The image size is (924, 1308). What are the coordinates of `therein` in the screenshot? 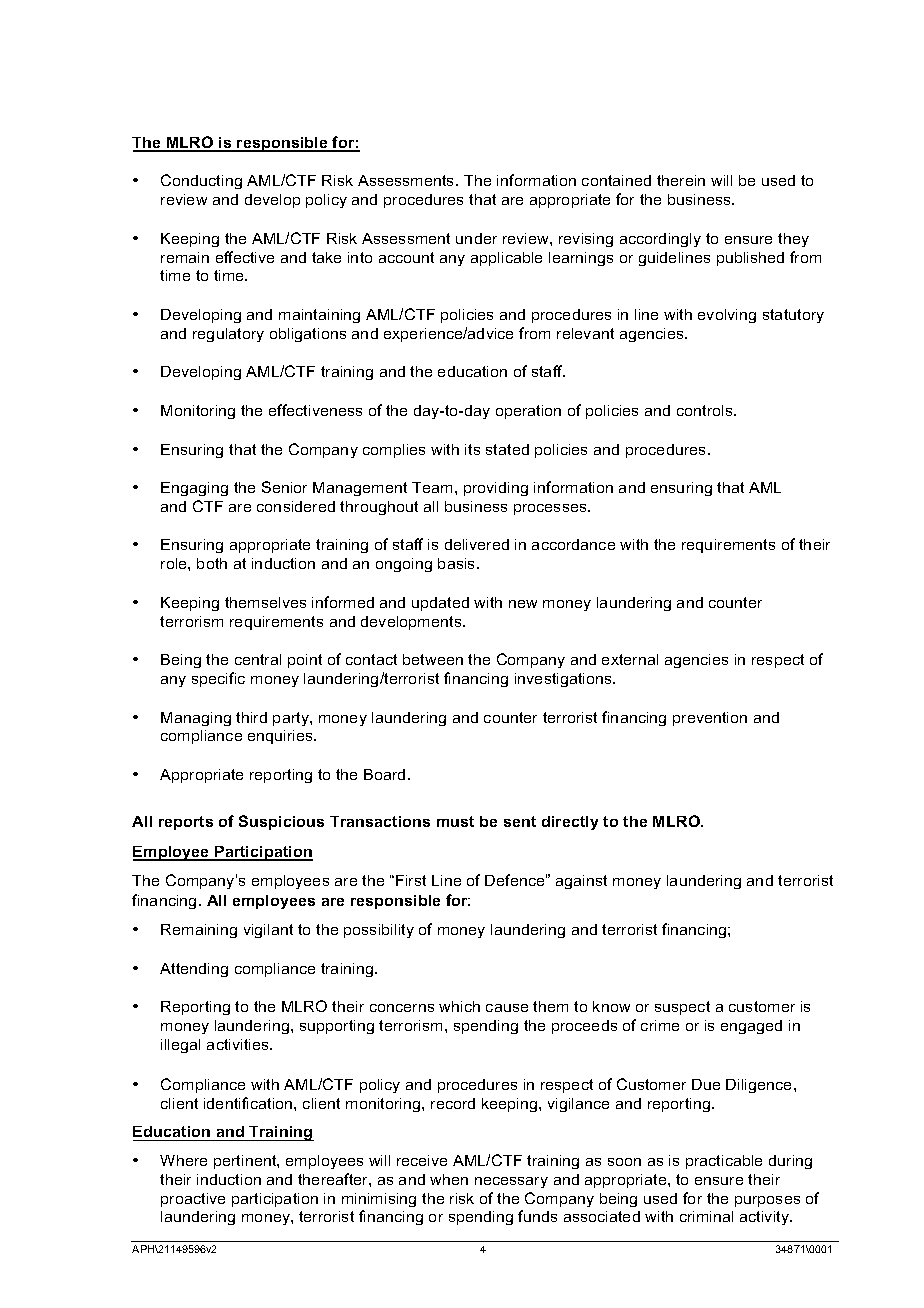 It's located at (681, 180).
